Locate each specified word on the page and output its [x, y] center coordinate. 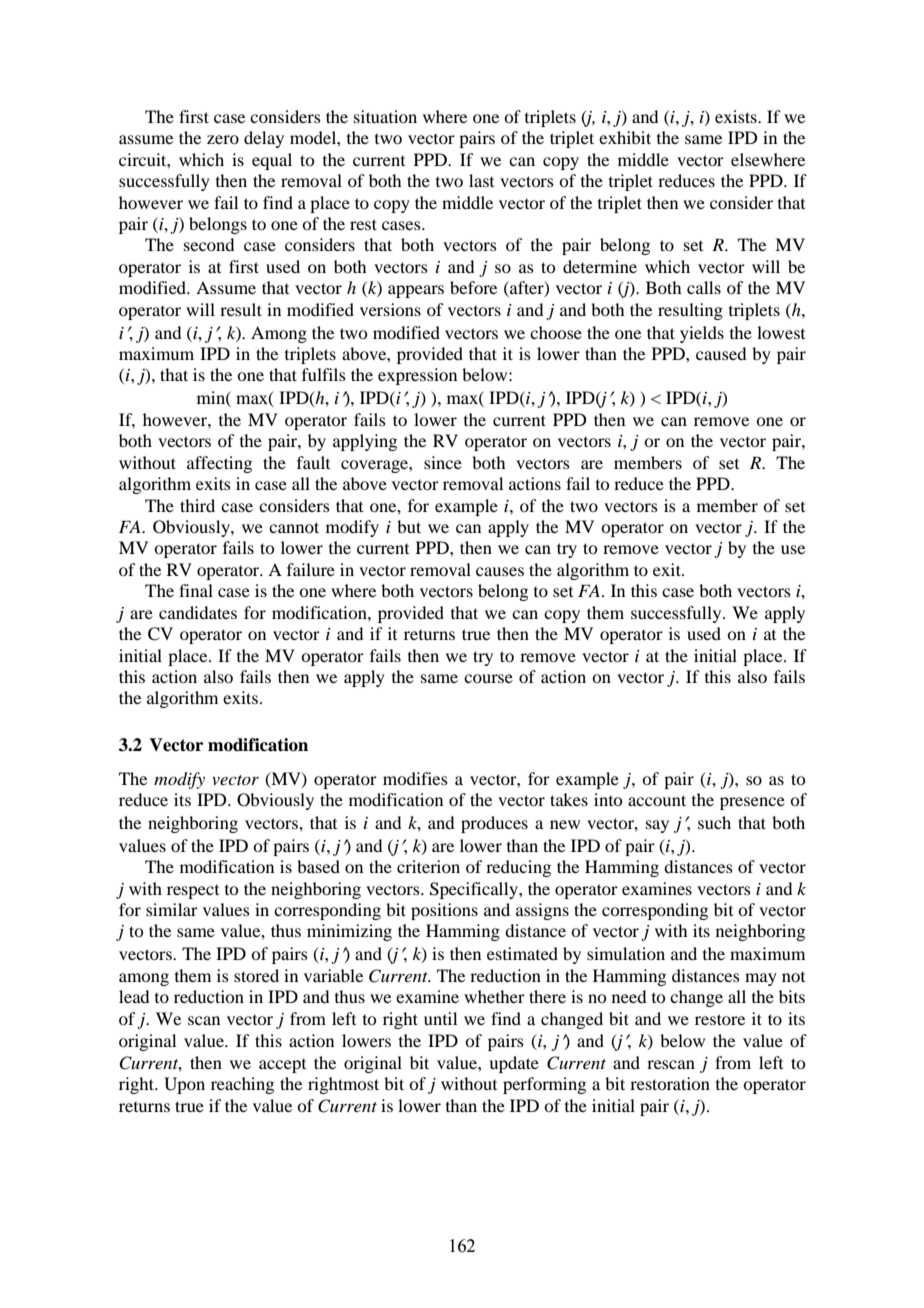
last [481, 180]
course [488, 678]
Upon [184, 1085]
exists [737, 116]
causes [500, 571]
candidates [198, 612]
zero [223, 139]
